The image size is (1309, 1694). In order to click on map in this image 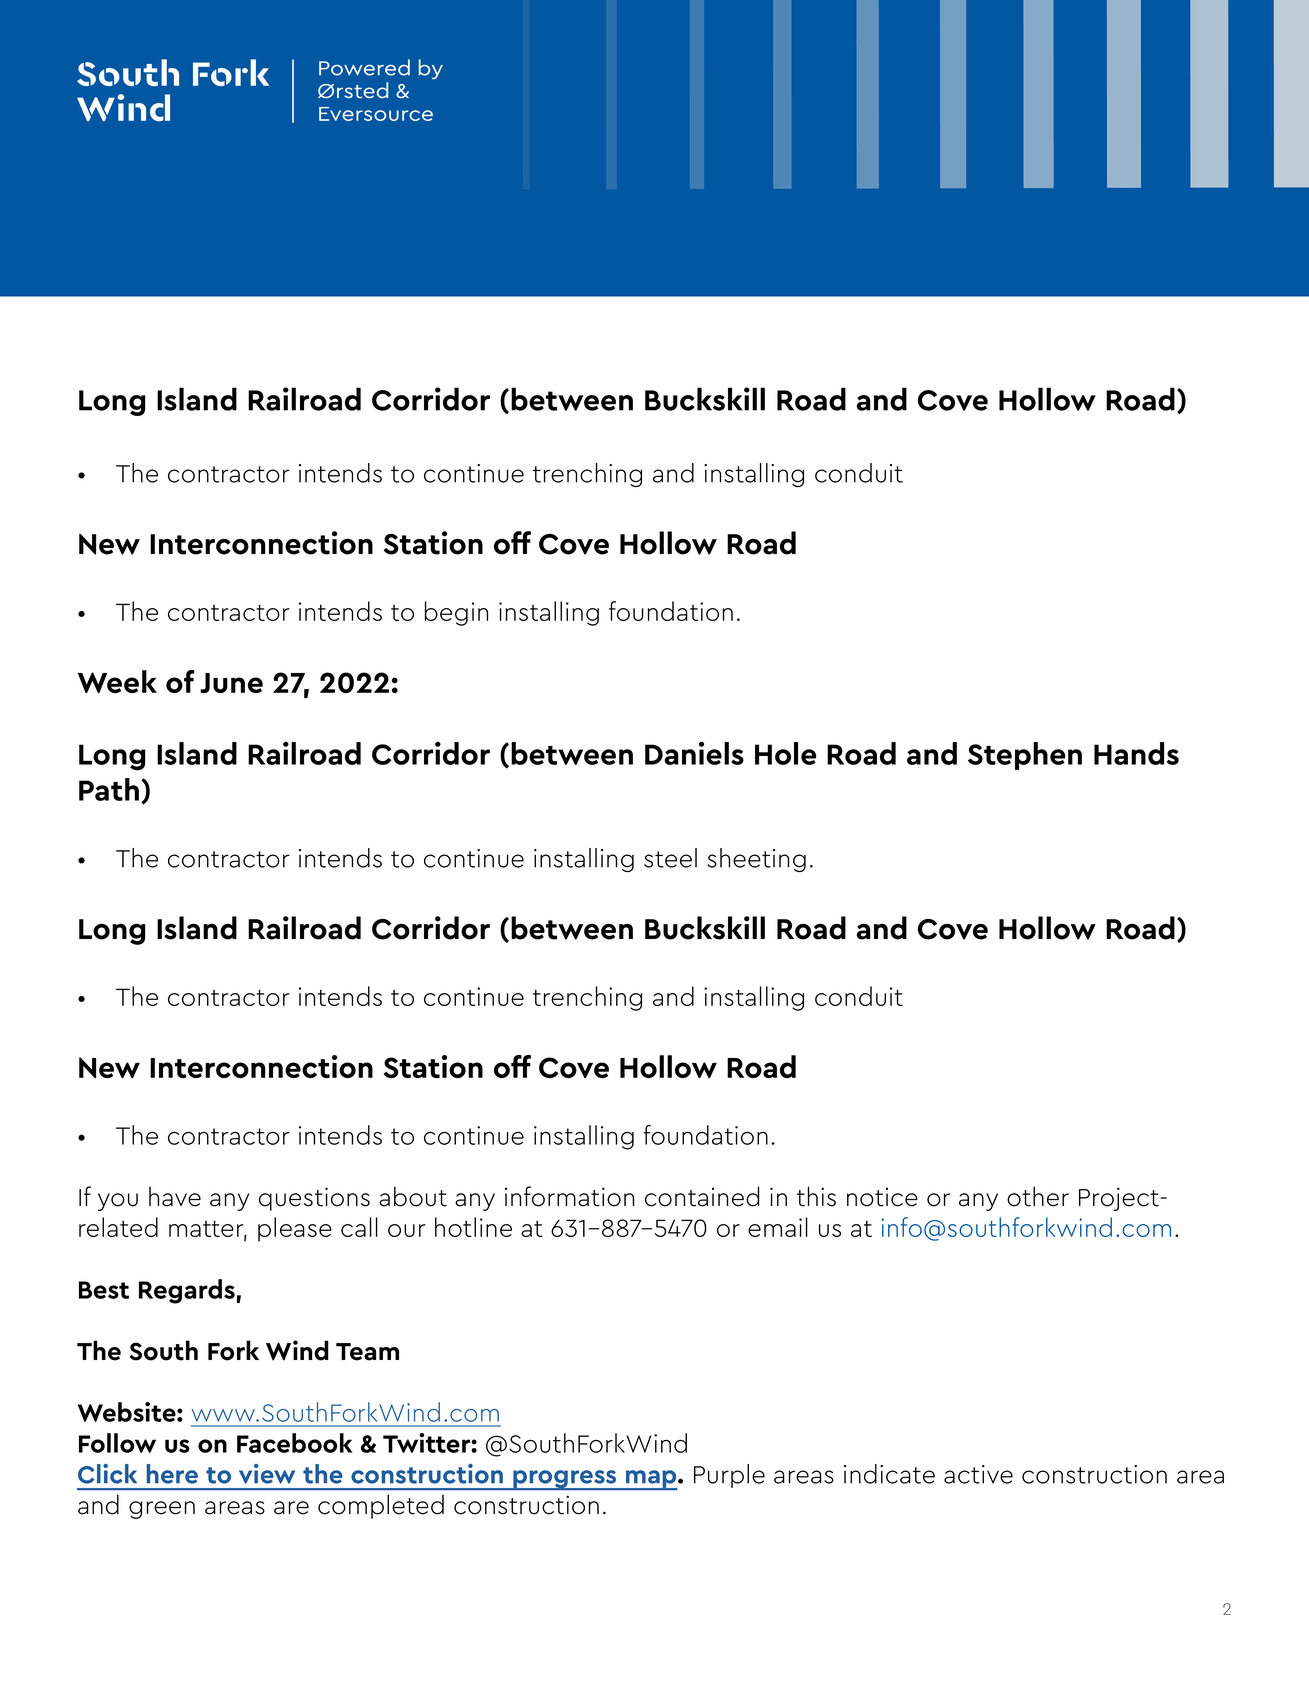, I will do `click(651, 1480)`.
